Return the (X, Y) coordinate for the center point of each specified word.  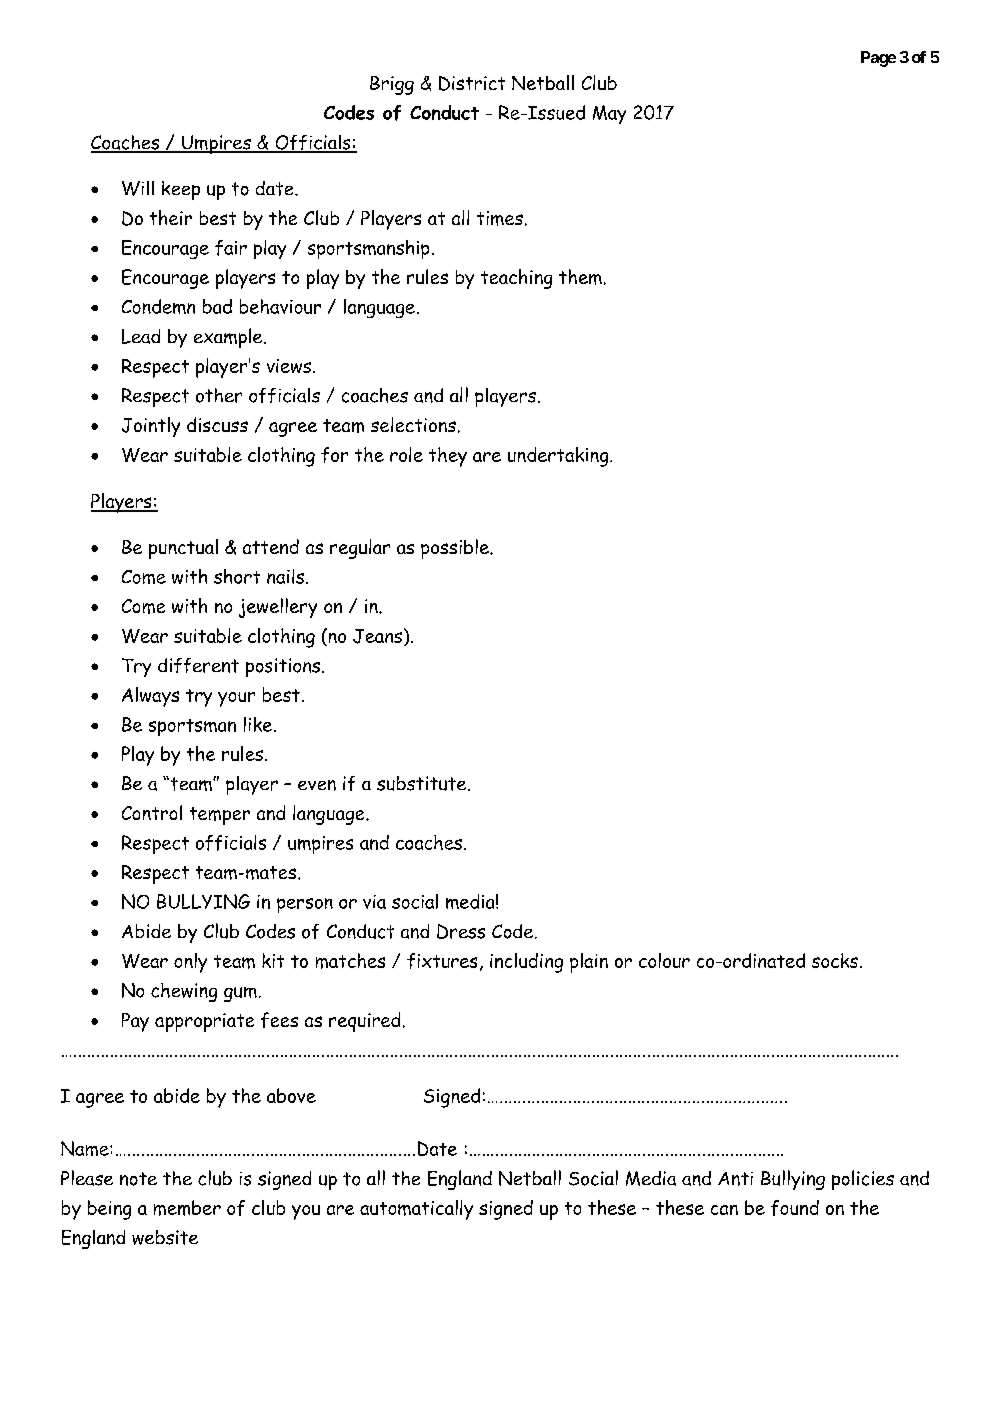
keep (181, 190)
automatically (416, 1210)
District (472, 83)
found (795, 1208)
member (187, 1208)
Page (878, 59)
